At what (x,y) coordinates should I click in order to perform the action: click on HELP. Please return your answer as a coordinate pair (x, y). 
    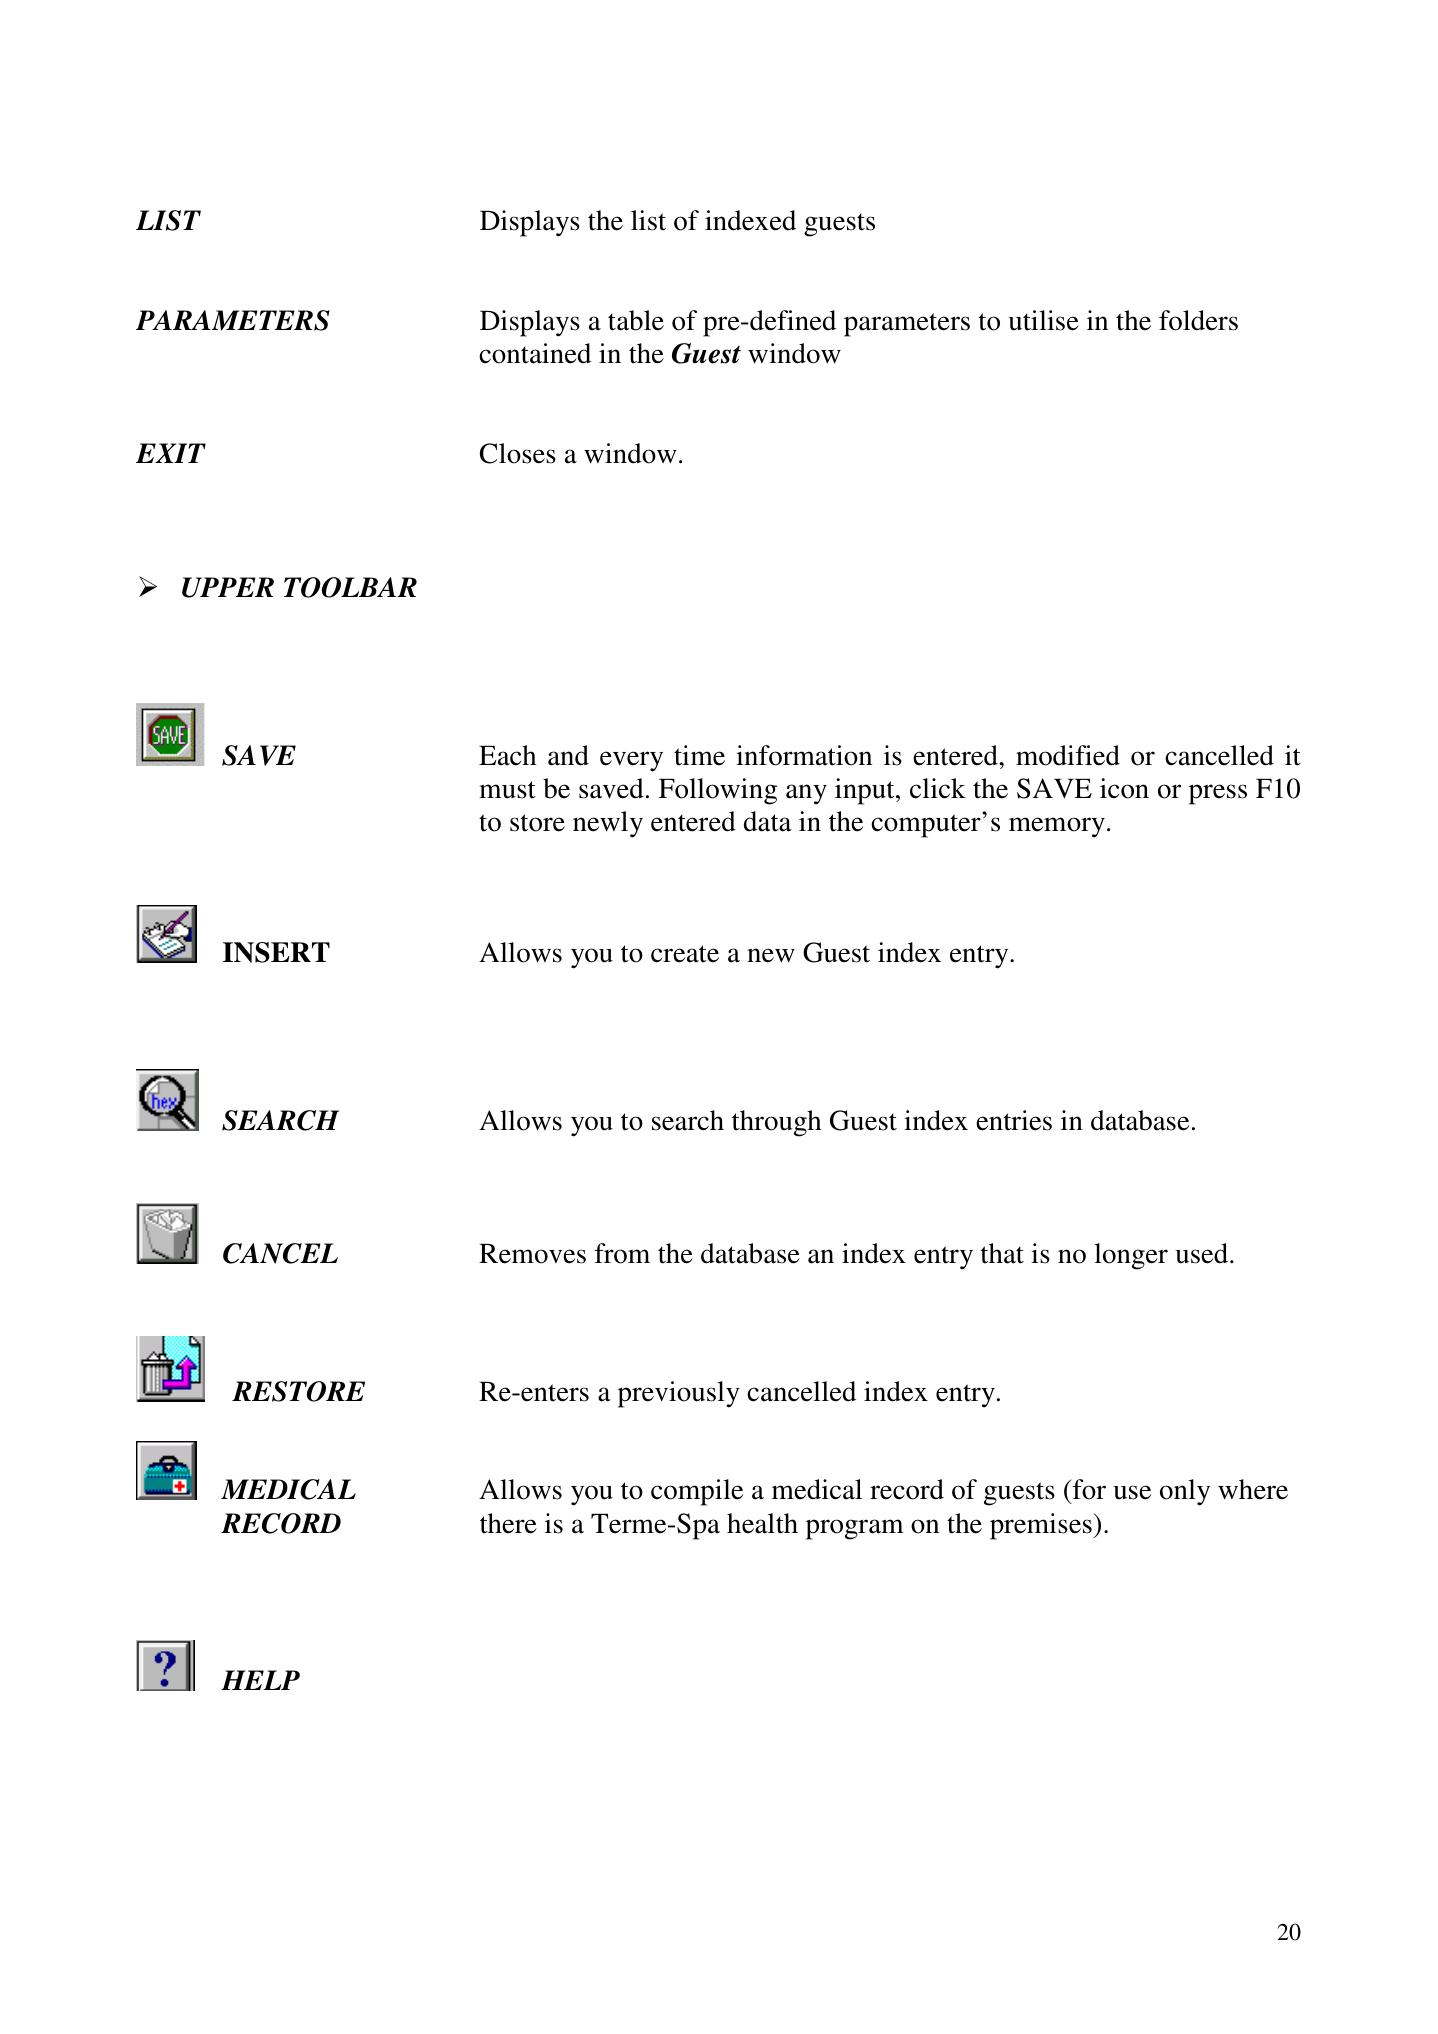
    Looking at the image, I should click on (260, 1680).
